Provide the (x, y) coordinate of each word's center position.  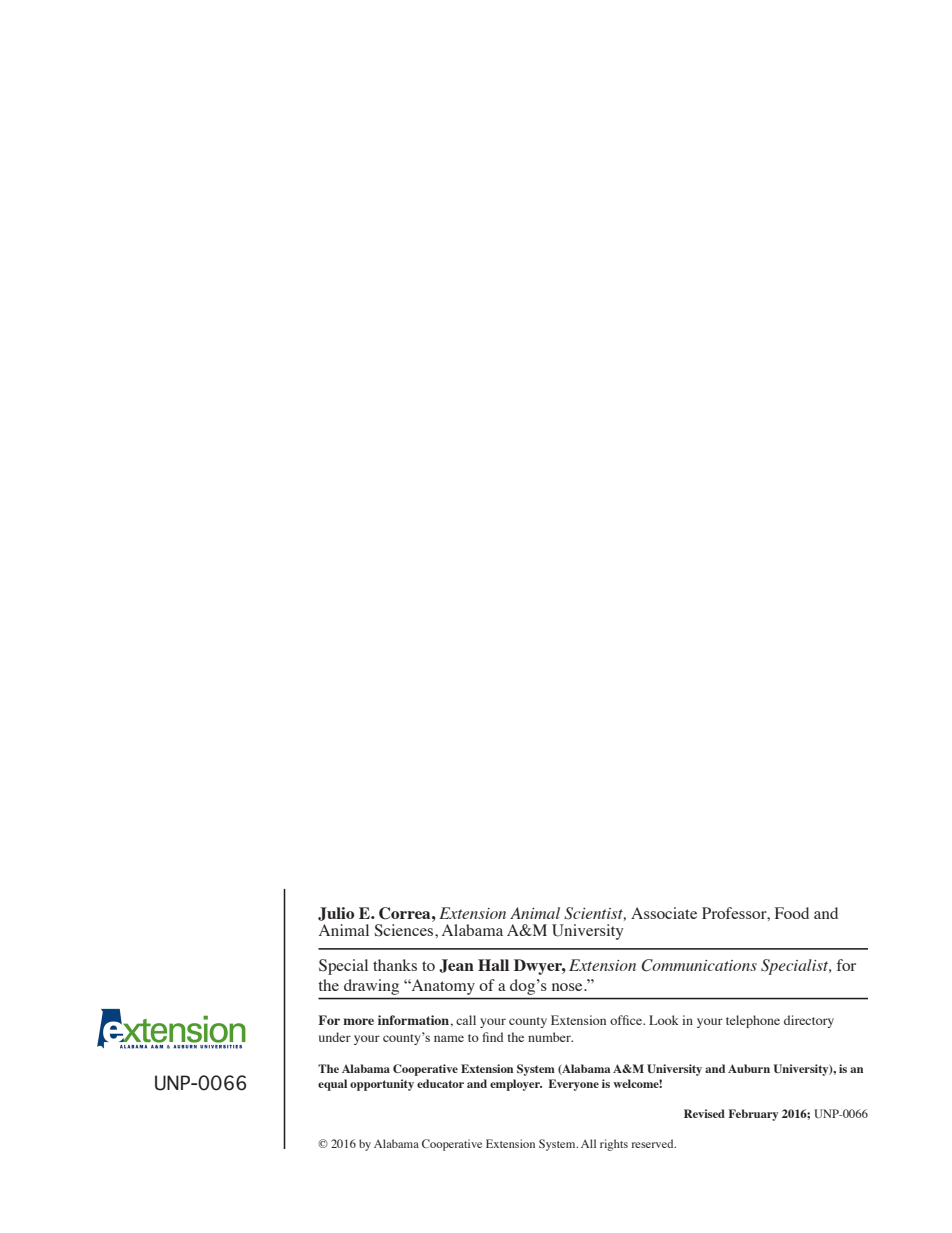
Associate (664, 913)
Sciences (405, 930)
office (627, 1020)
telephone (753, 1021)
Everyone (573, 1085)
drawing (371, 987)
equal (332, 1085)
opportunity (382, 1085)
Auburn (749, 1068)
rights (614, 1145)
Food (792, 913)
